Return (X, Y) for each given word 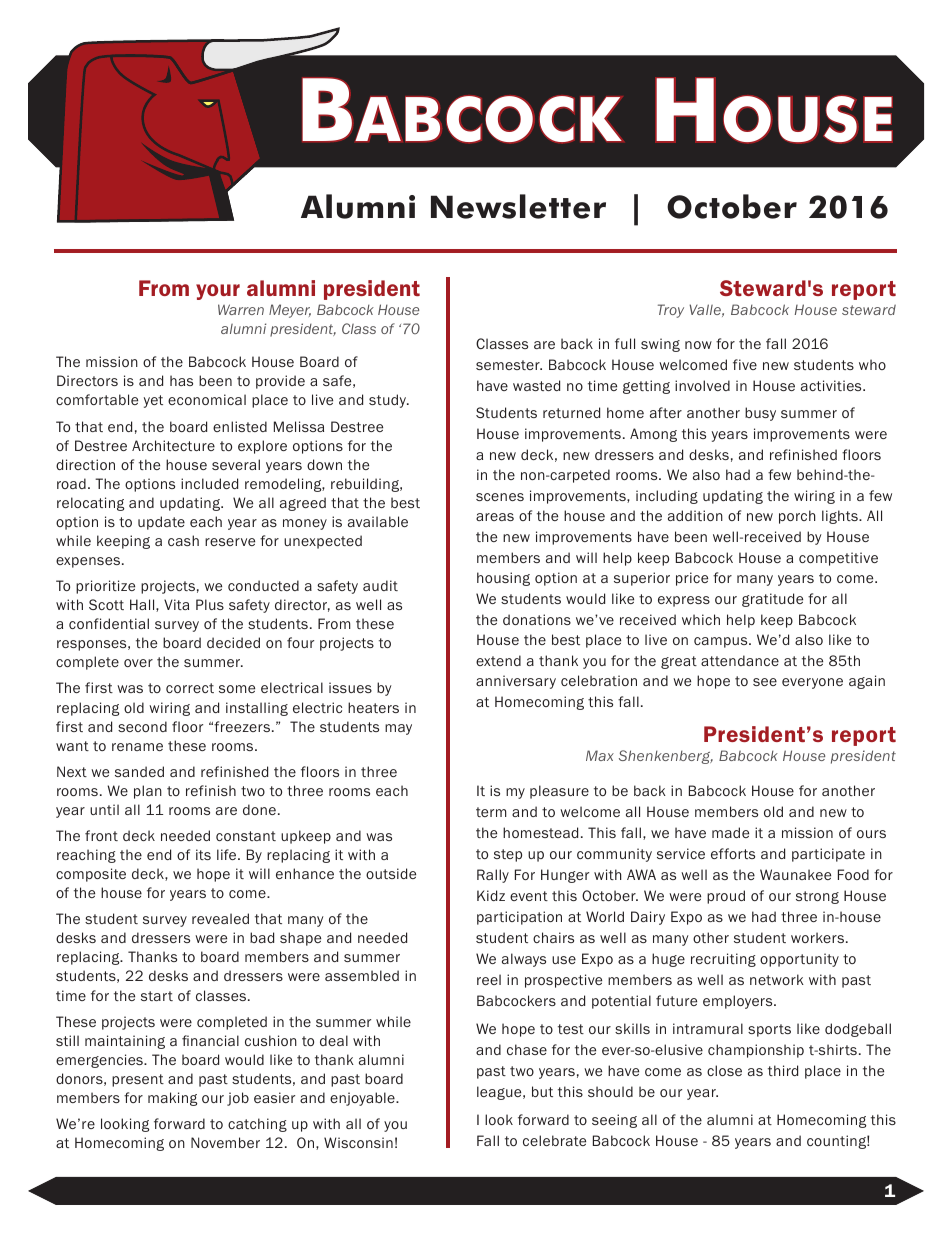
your (218, 292)
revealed (220, 918)
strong (817, 897)
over (138, 663)
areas (495, 517)
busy (760, 414)
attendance (740, 660)
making (172, 1099)
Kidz (491, 895)
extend (498, 660)
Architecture (173, 445)
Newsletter (518, 206)
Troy (671, 311)
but (542, 1091)
